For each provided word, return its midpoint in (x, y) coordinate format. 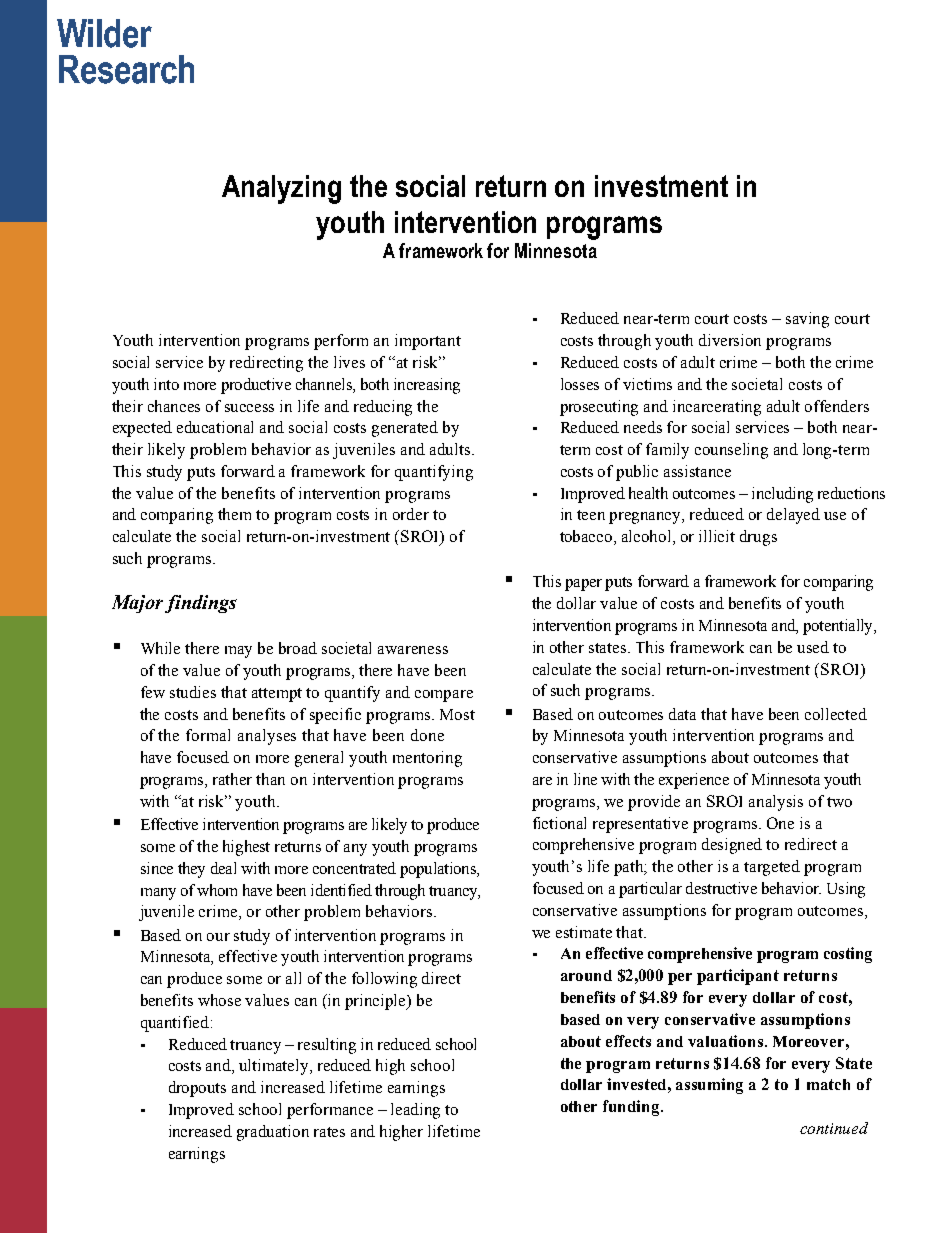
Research (126, 69)
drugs (758, 538)
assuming (709, 1086)
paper (583, 585)
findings (201, 604)
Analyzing (281, 189)
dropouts (197, 1089)
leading (415, 1111)
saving (807, 320)
